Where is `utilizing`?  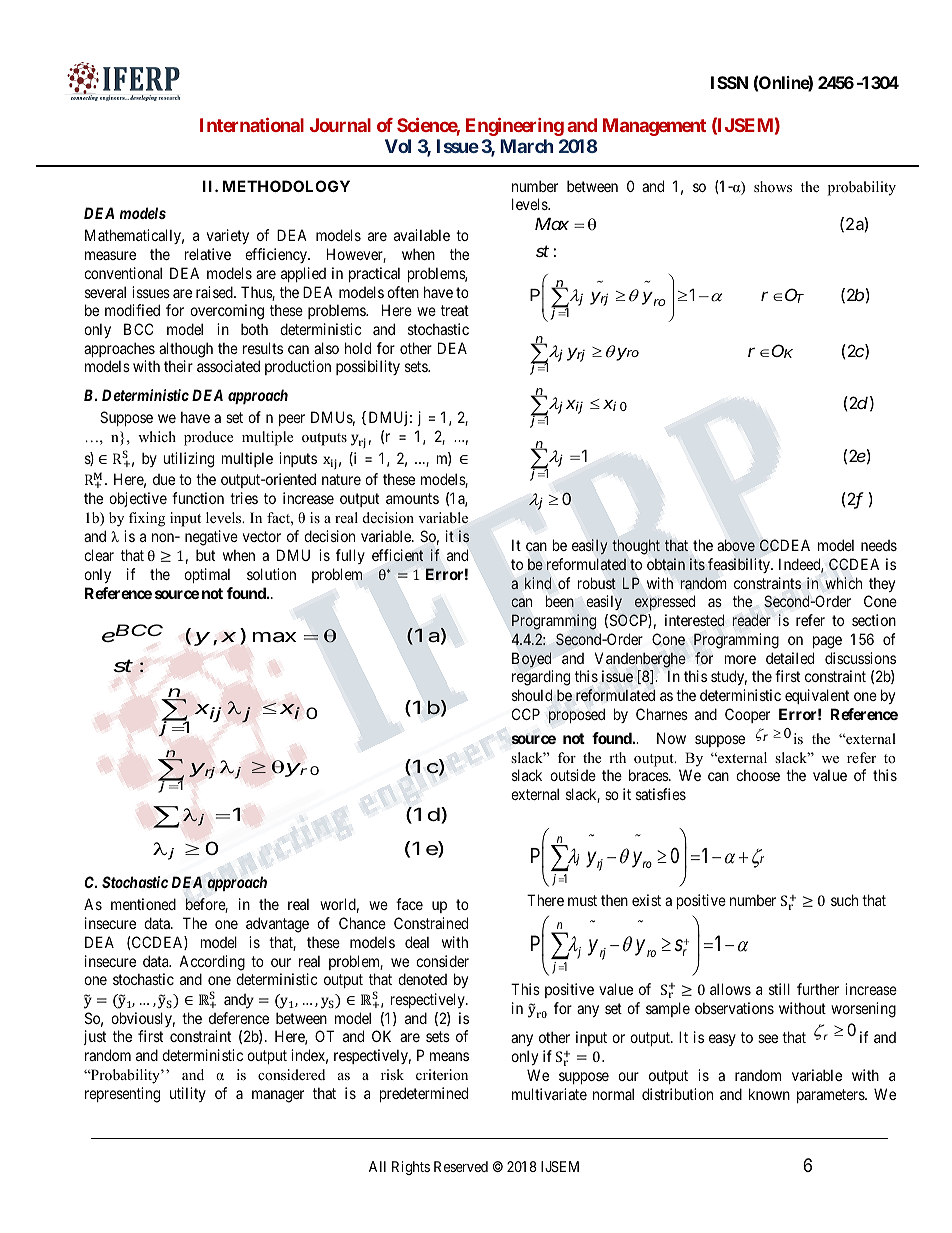 utilizing is located at coordinates (189, 460).
